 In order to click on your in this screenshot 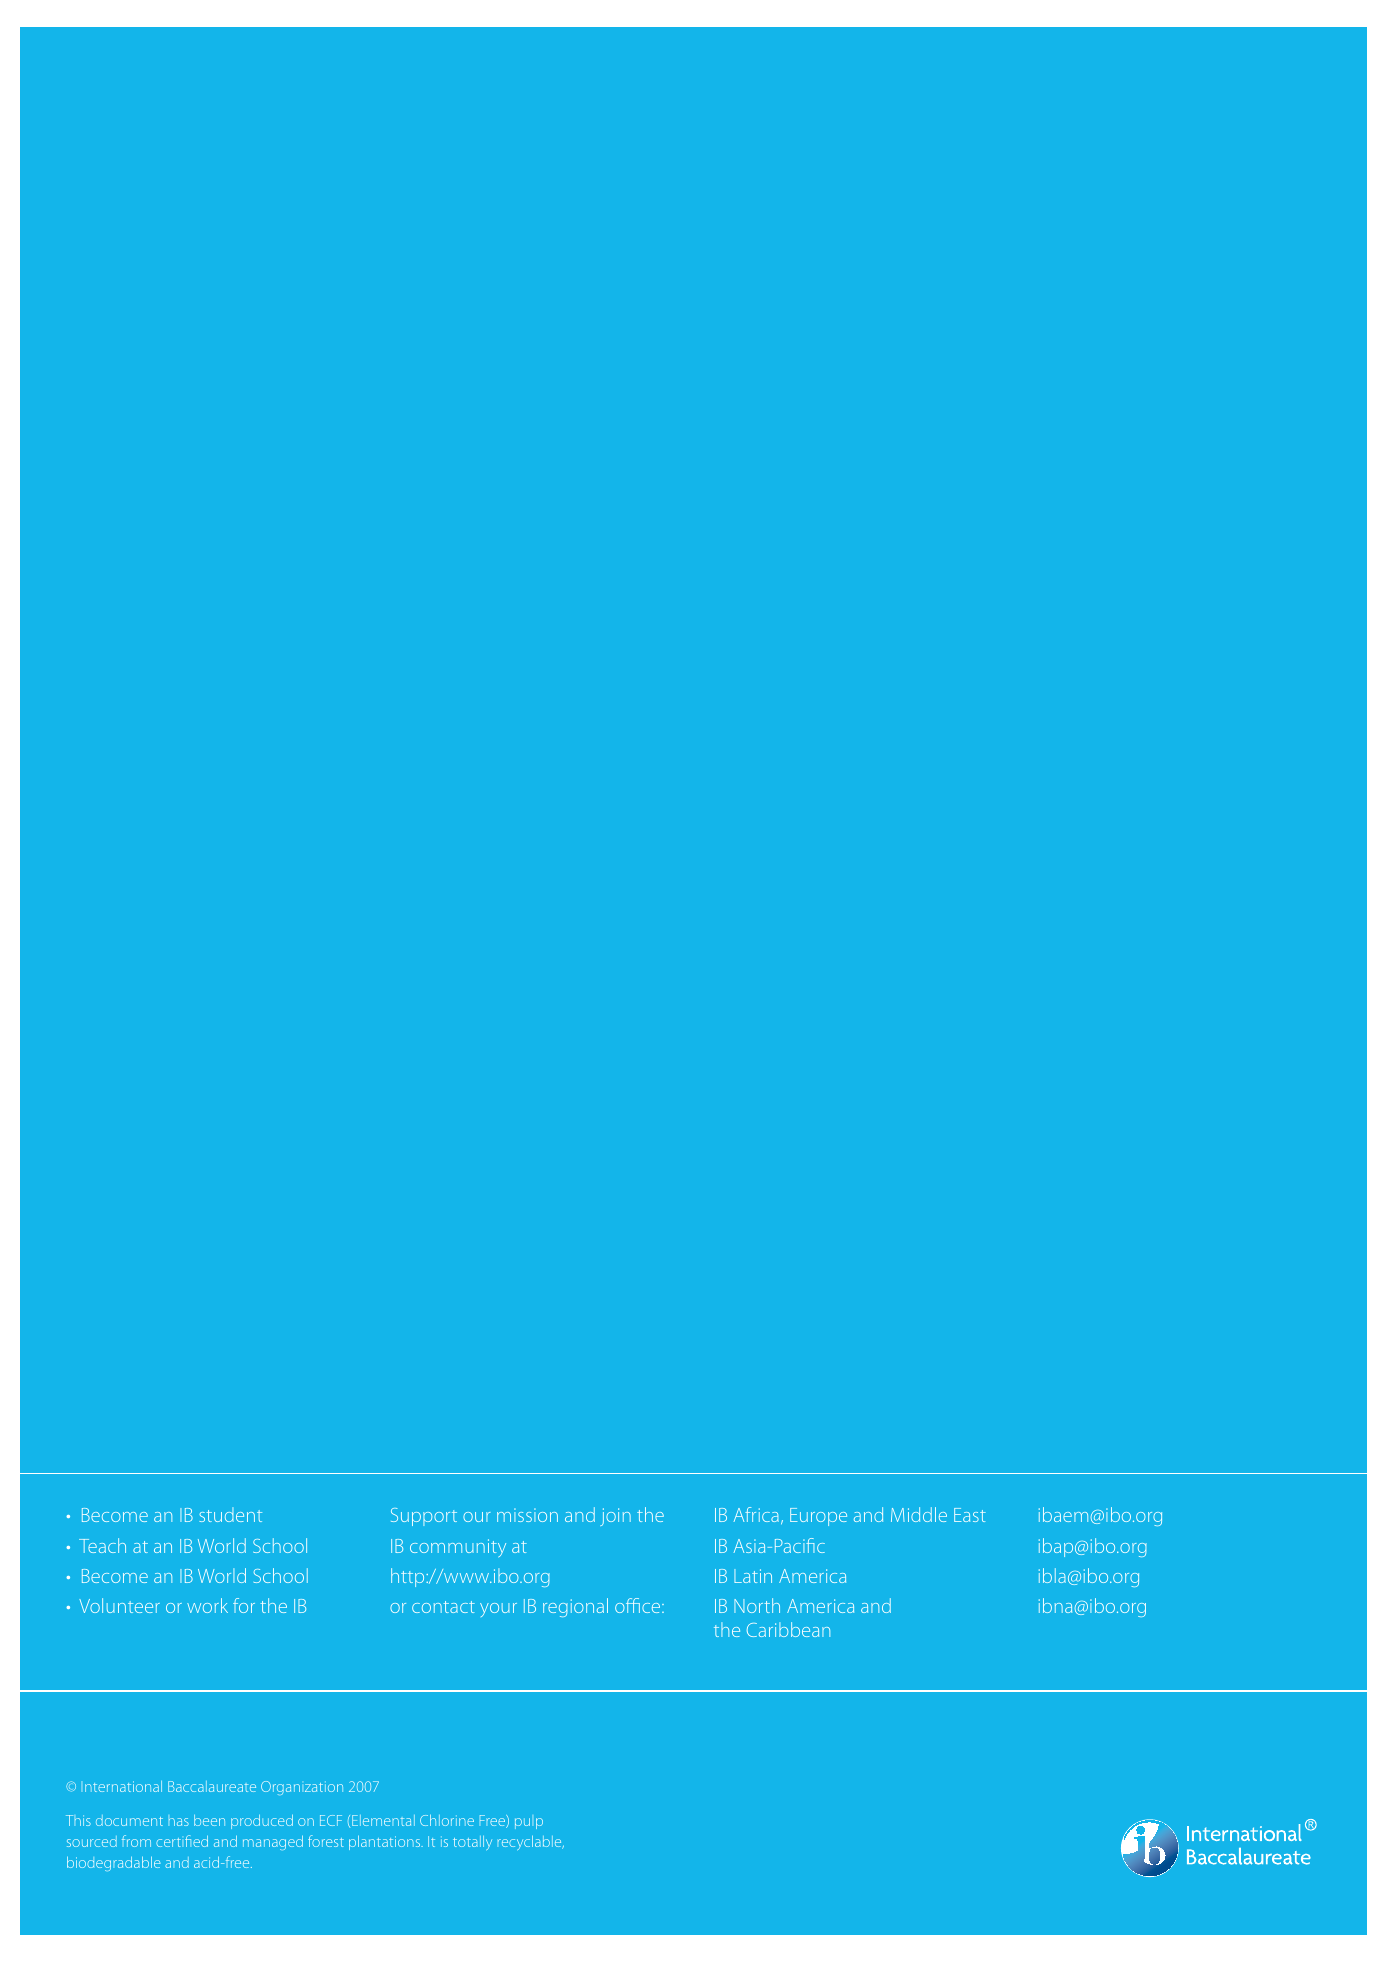, I will do `click(498, 1610)`.
